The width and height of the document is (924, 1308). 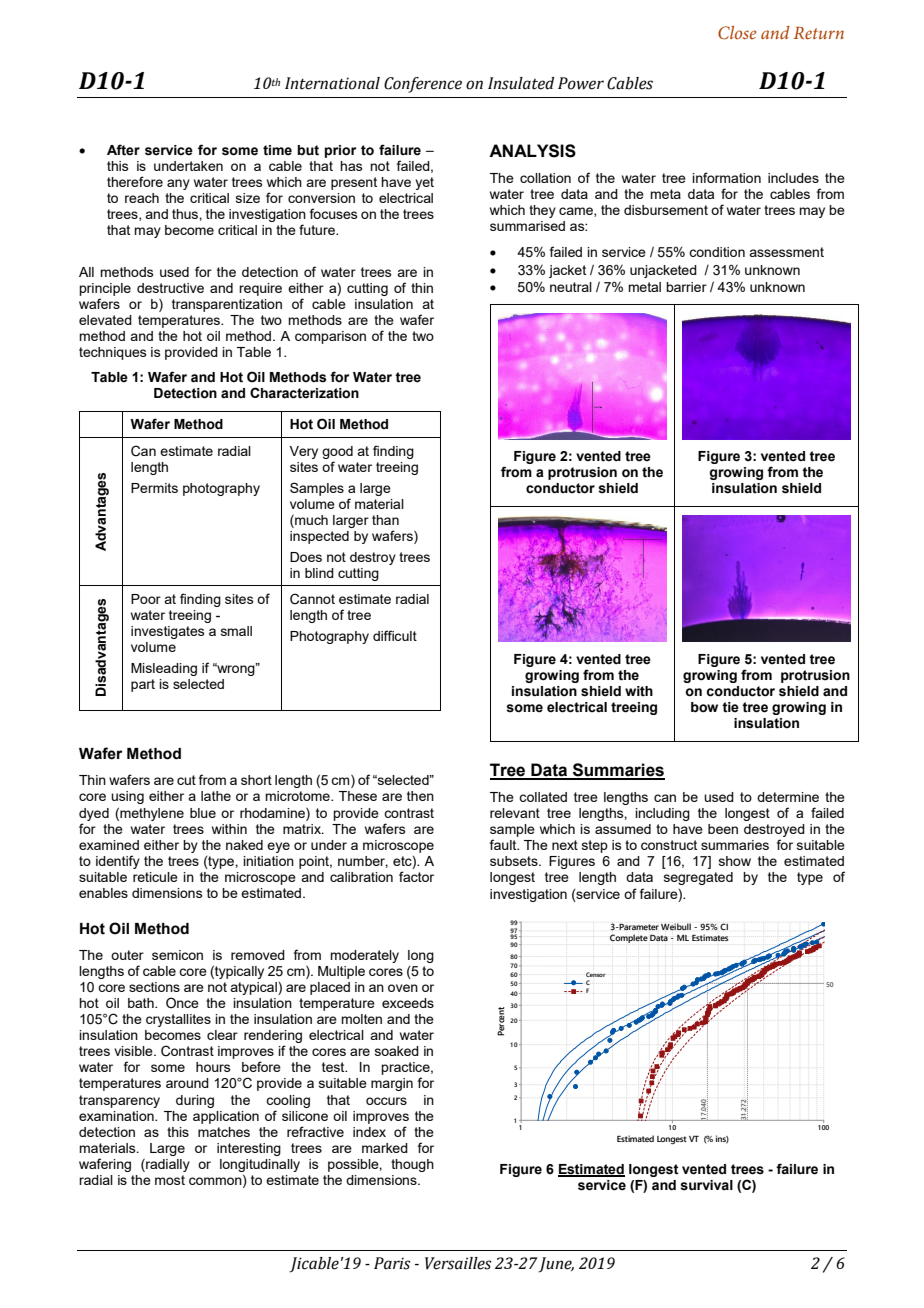 I want to click on tie, so click(x=730, y=707).
